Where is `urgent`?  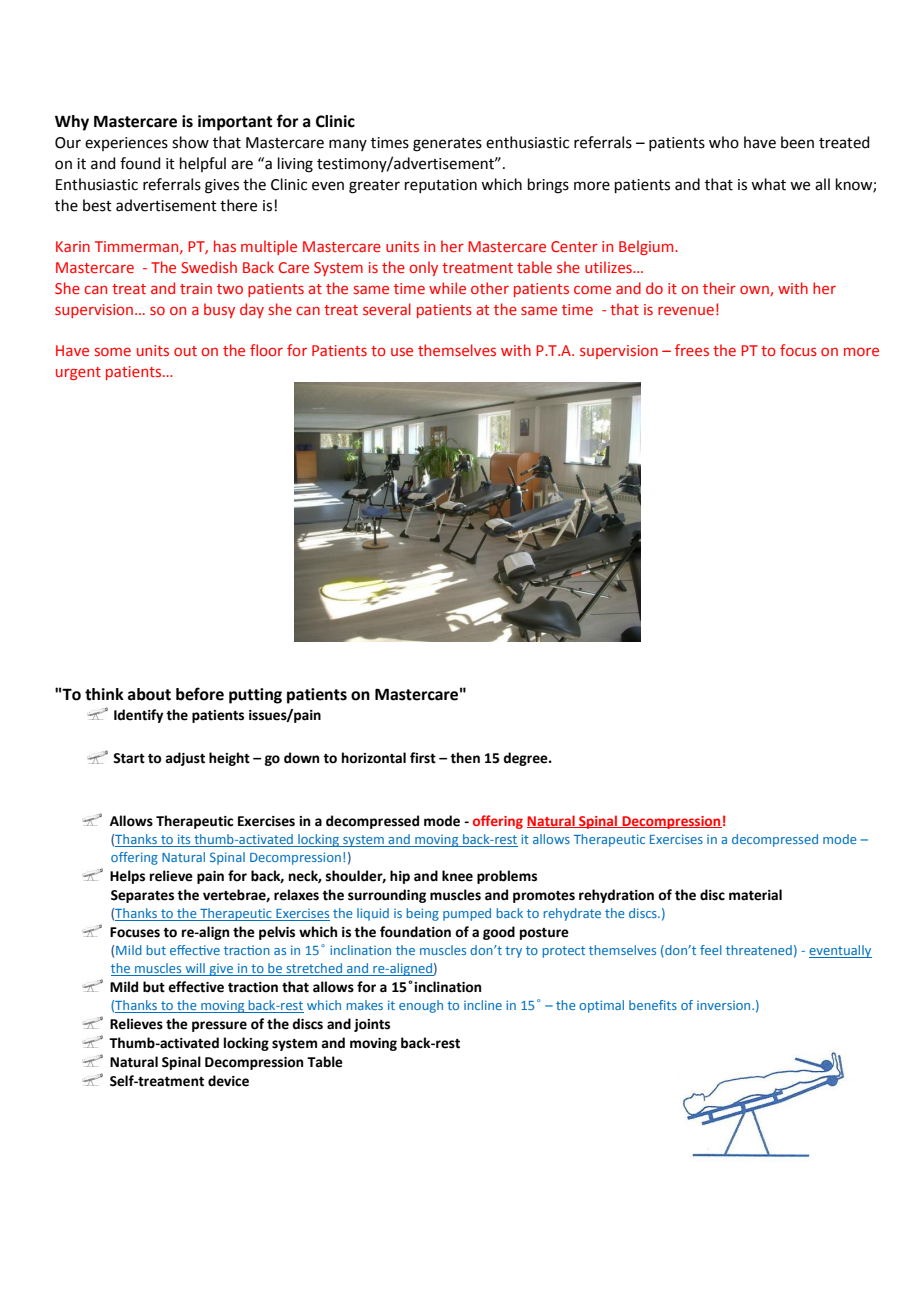 urgent is located at coordinates (78, 373).
